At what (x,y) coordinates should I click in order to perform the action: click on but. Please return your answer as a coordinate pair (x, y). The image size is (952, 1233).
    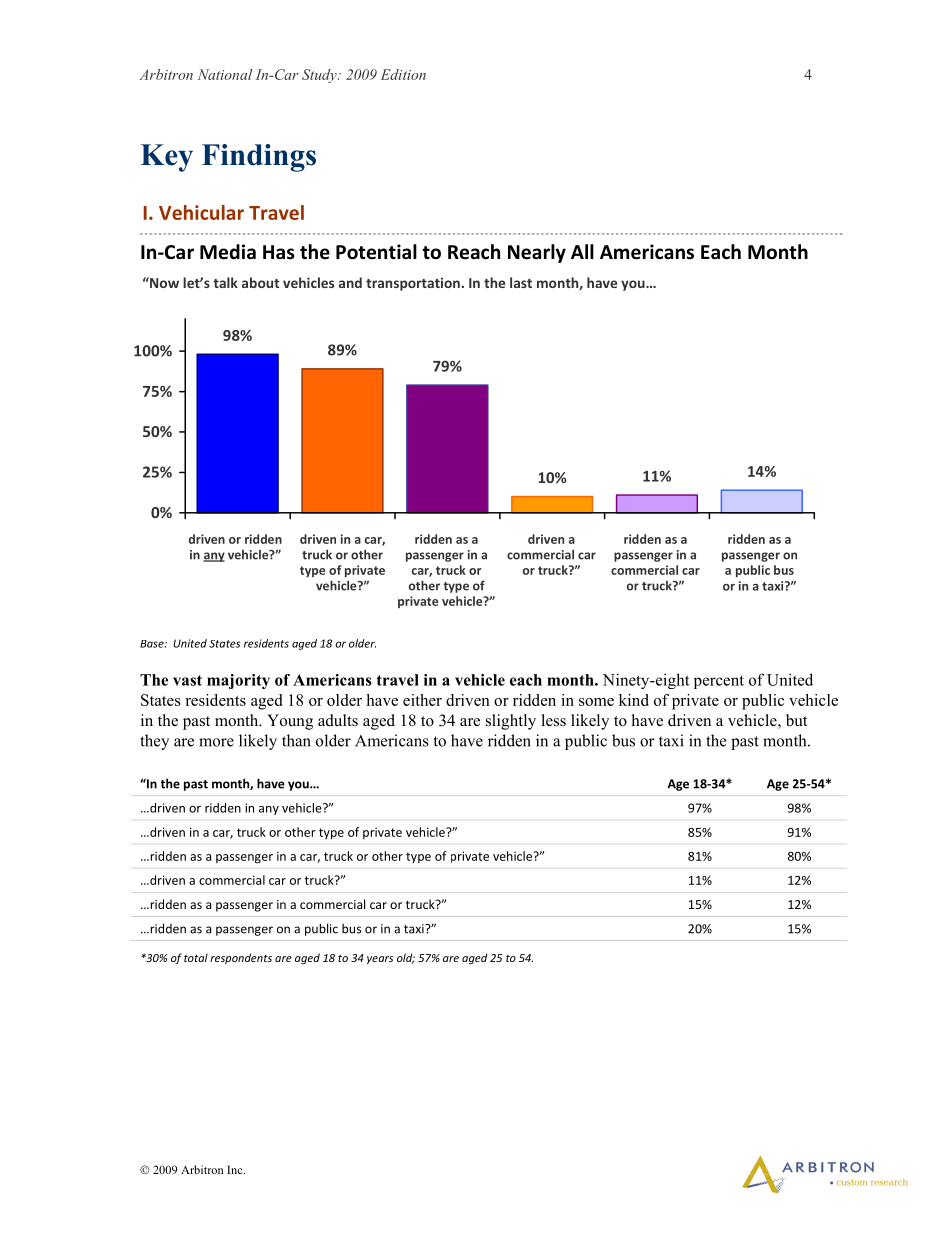
    Looking at the image, I should click on (796, 720).
